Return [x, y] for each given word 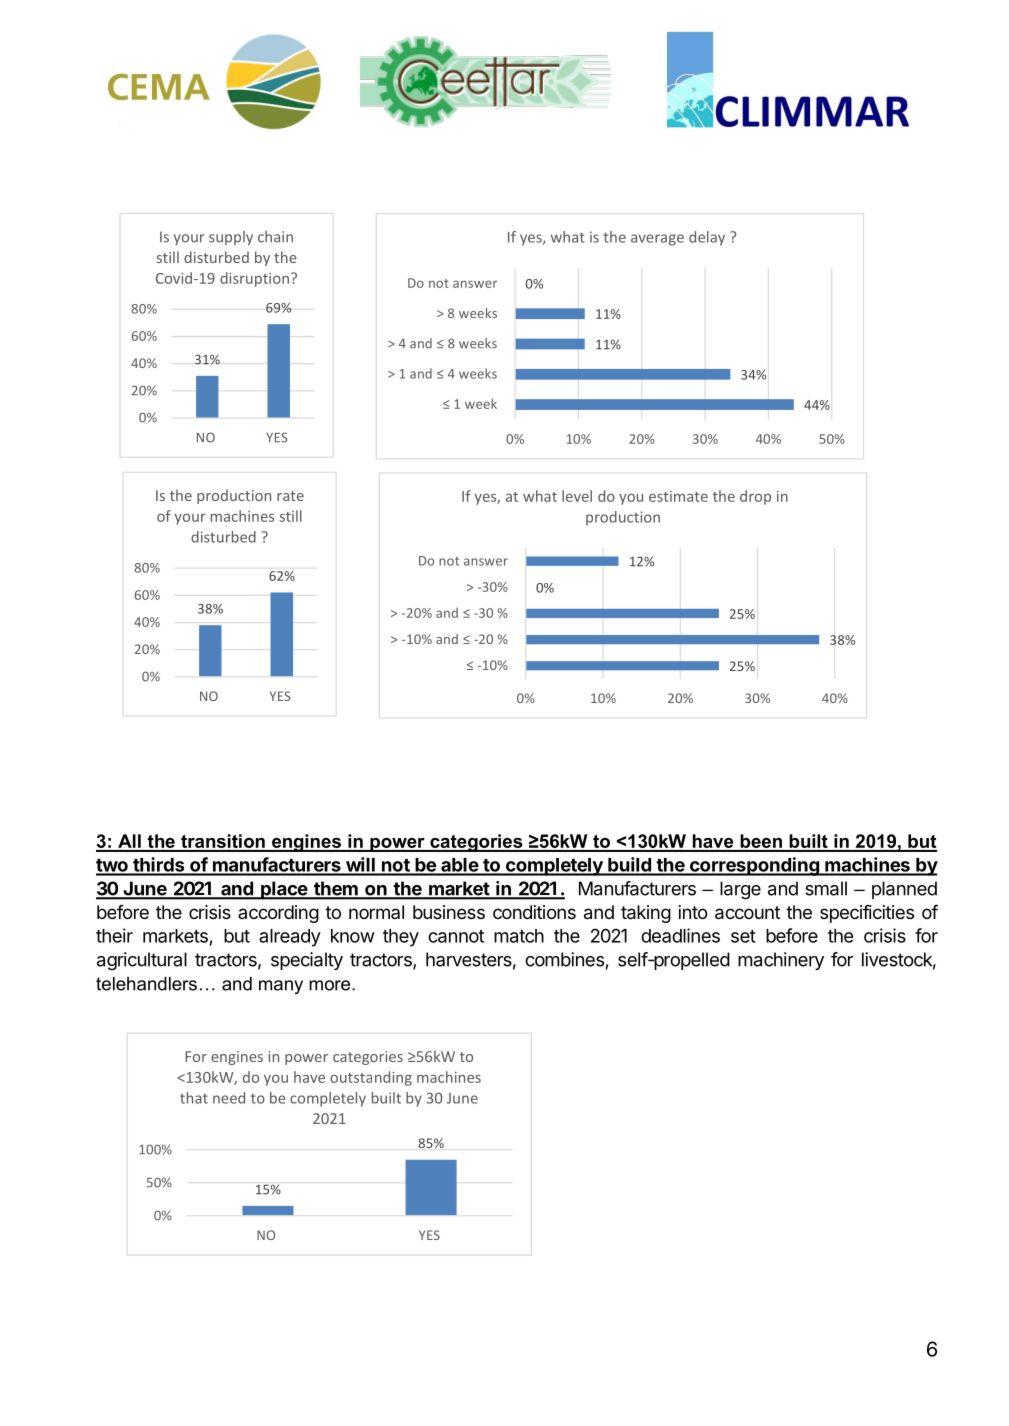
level [577, 496]
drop [755, 497]
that [194, 1098]
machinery [781, 961]
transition [223, 842]
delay [707, 238]
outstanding [371, 1078]
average [657, 240]
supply [231, 238]
